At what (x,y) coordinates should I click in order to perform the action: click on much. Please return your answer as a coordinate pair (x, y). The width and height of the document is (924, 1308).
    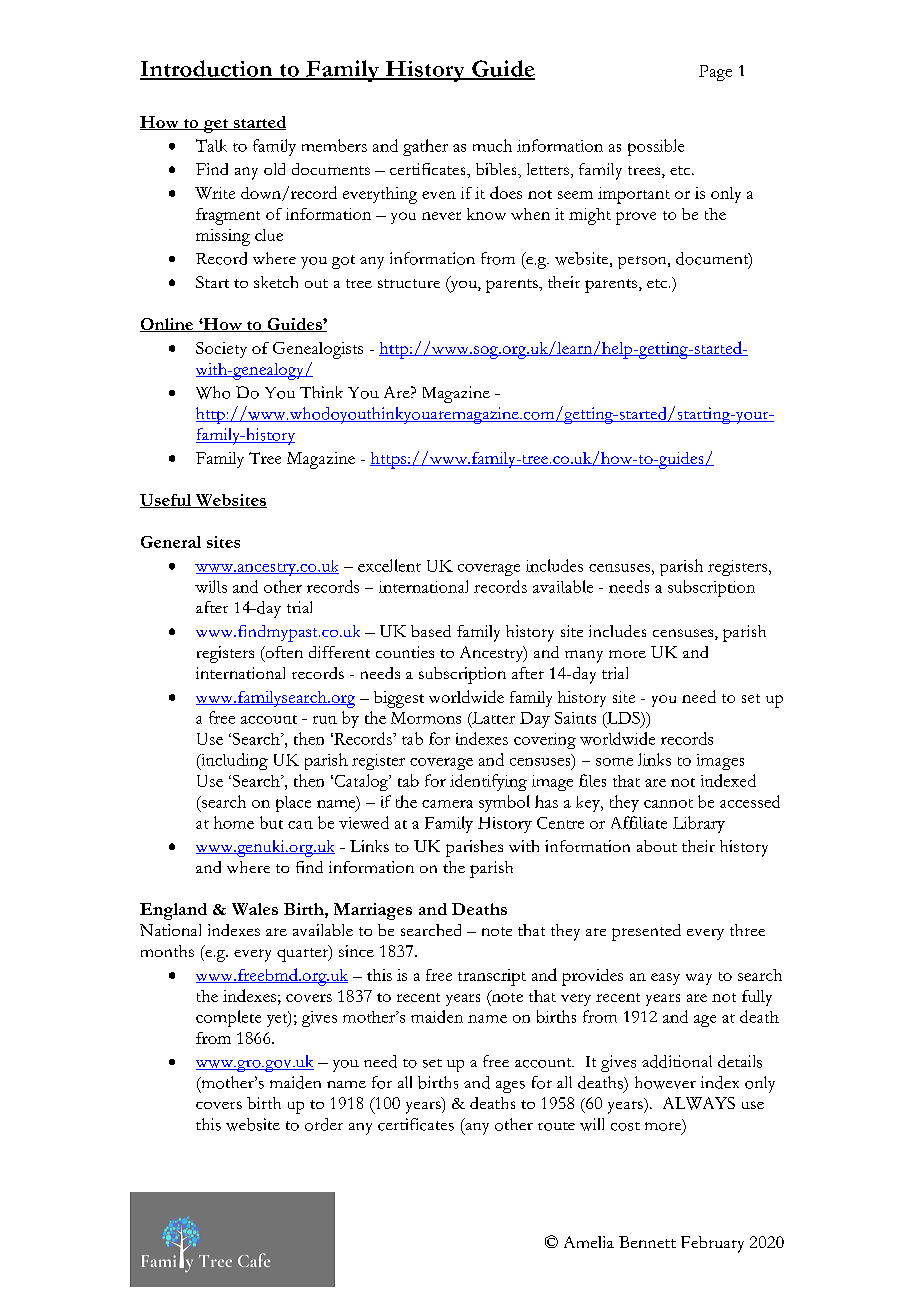
    Looking at the image, I should click on (492, 145).
